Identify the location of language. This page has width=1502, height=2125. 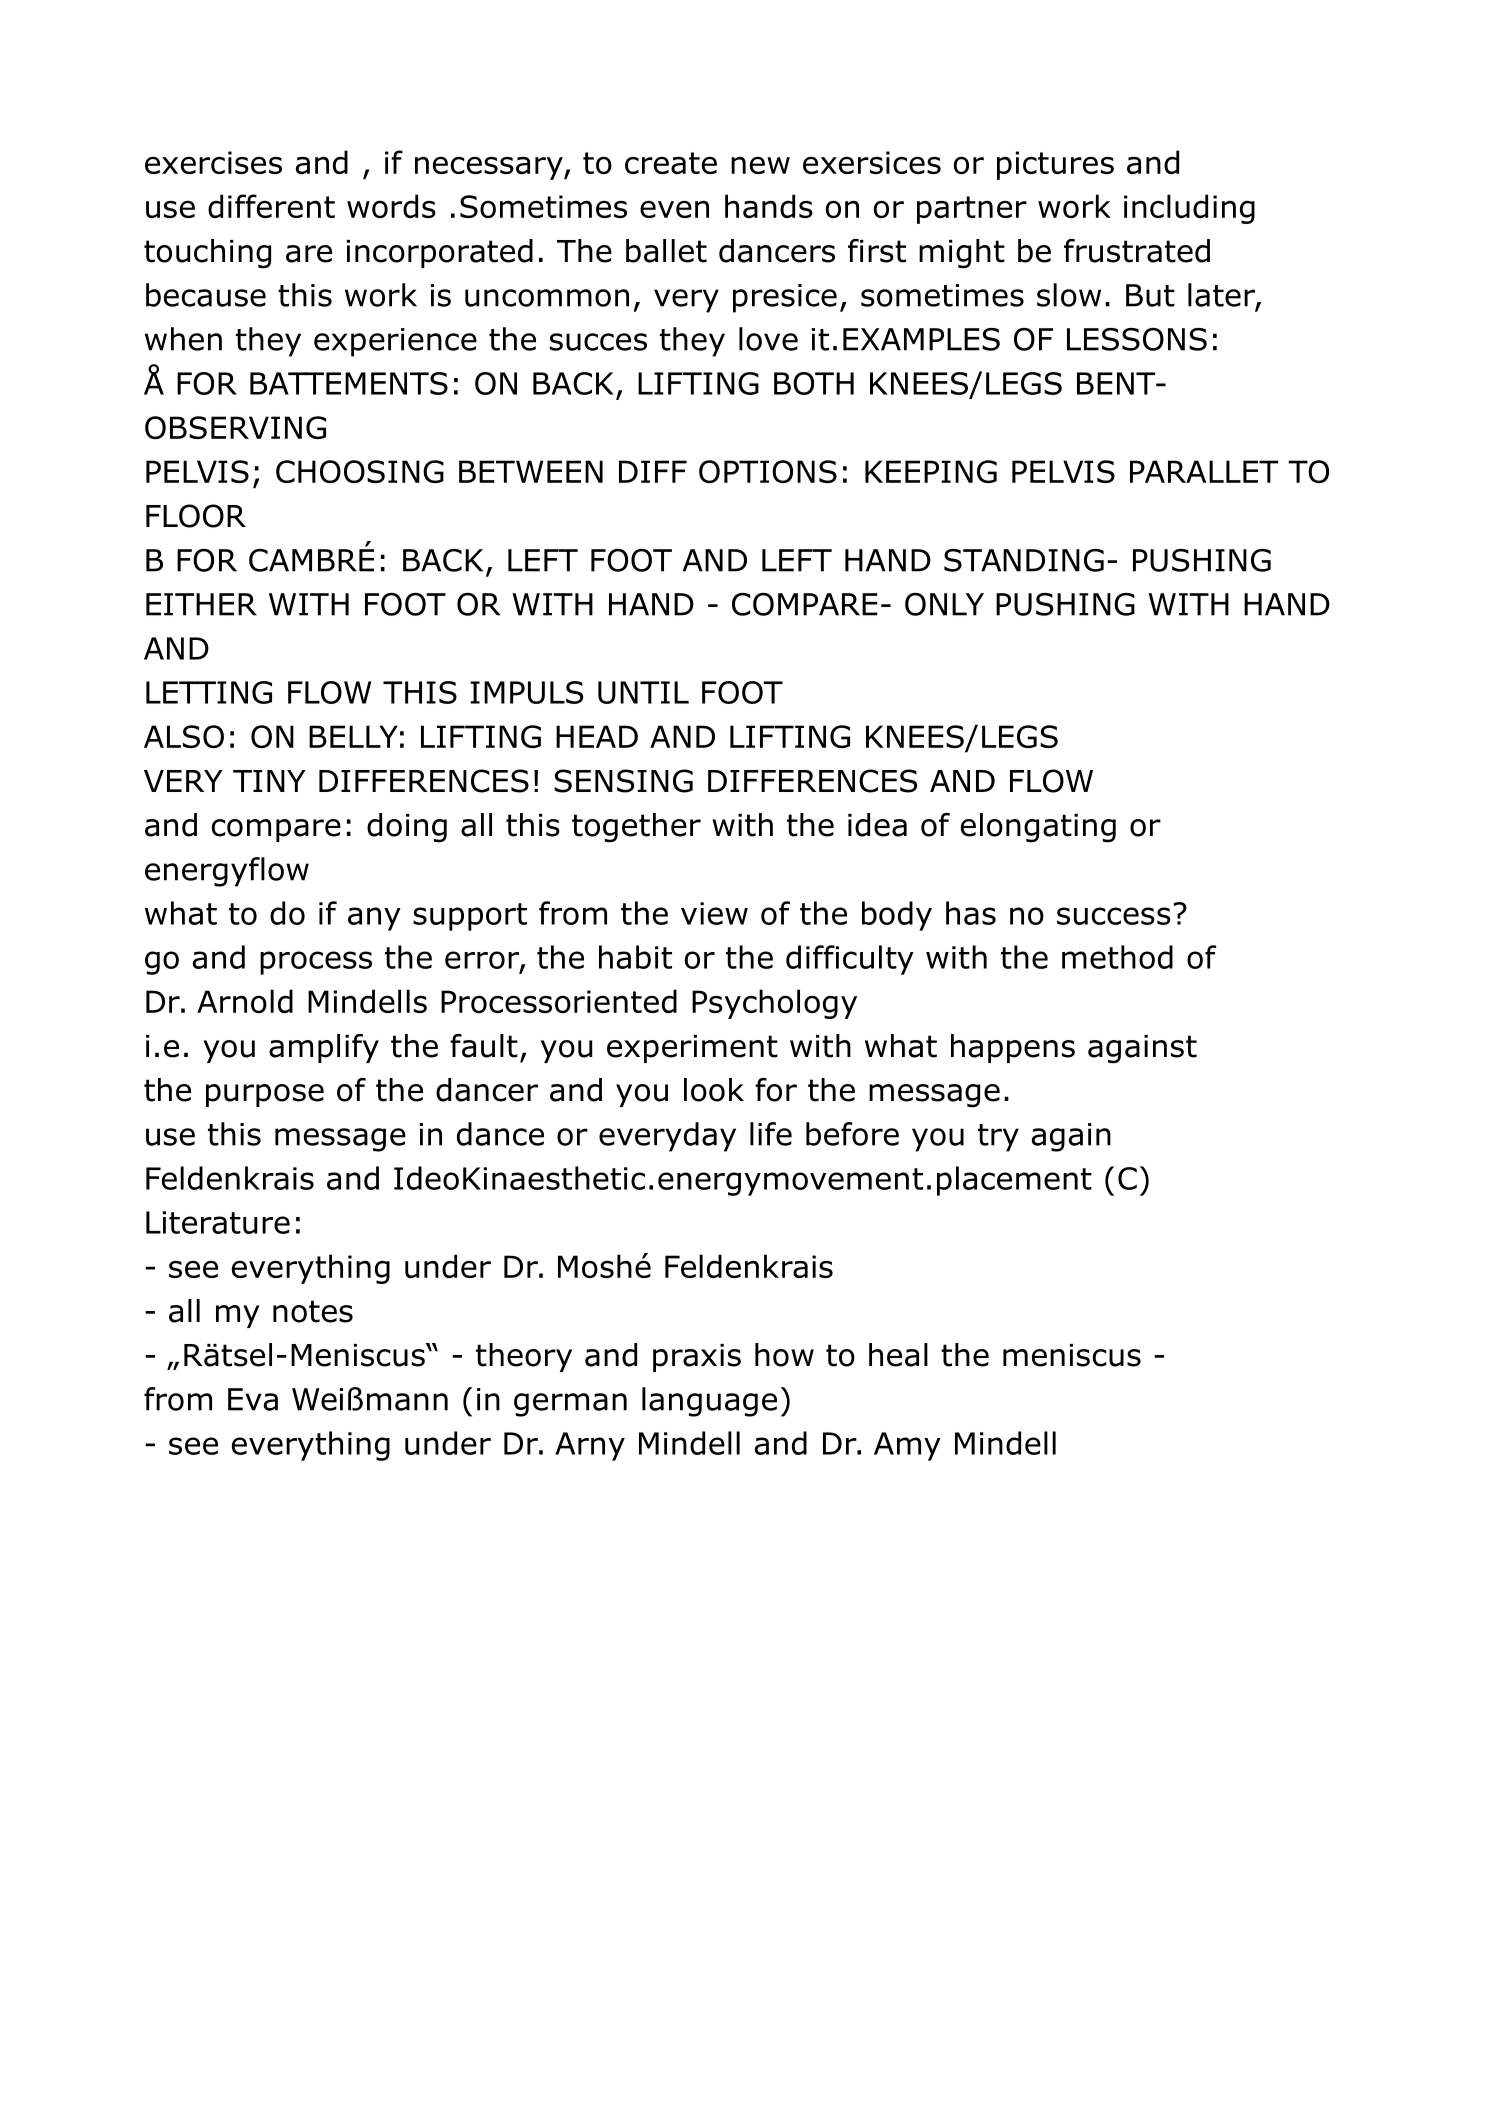
(709, 1402).
